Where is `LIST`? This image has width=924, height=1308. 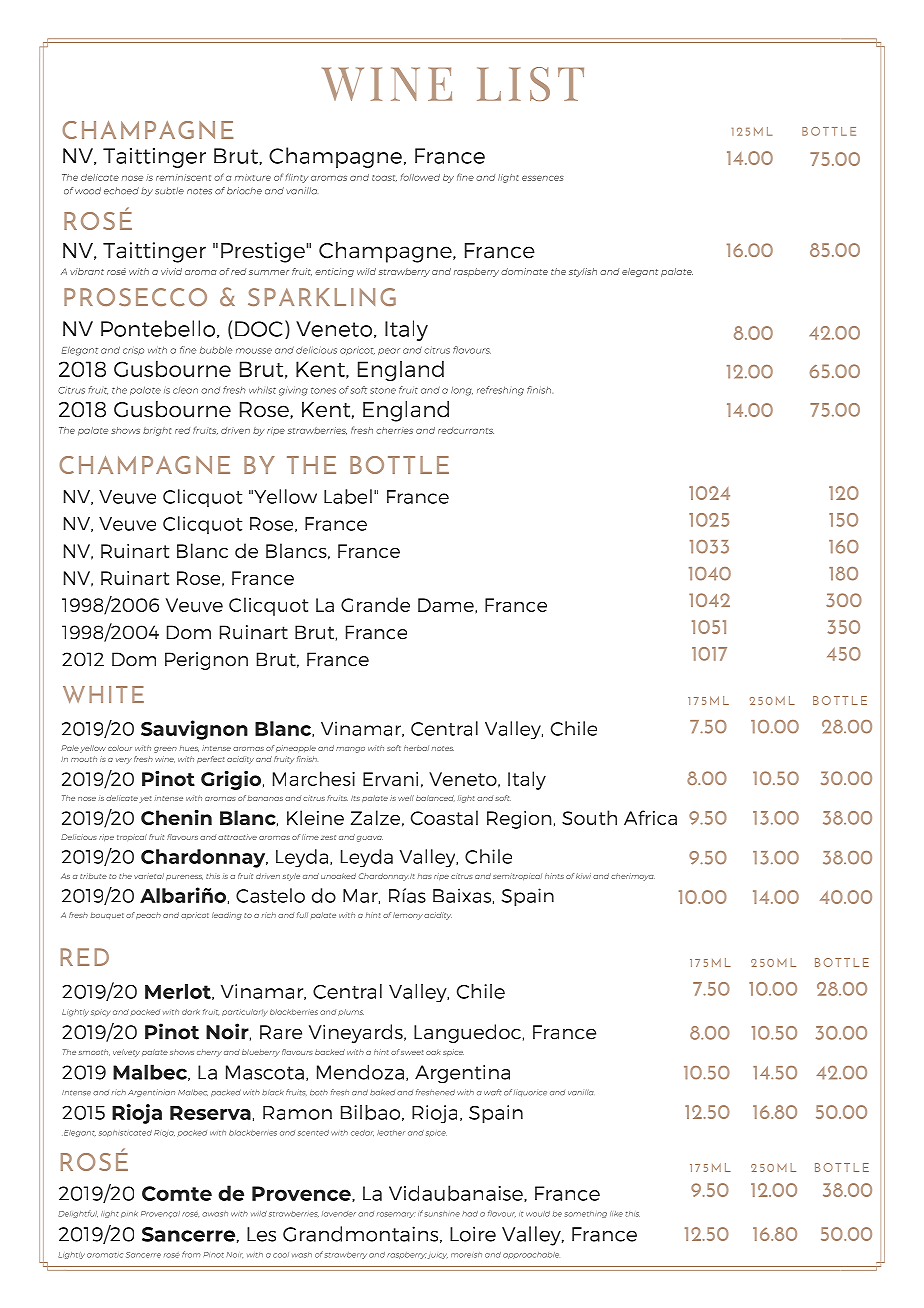 LIST is located at coordinates (530, 84).
